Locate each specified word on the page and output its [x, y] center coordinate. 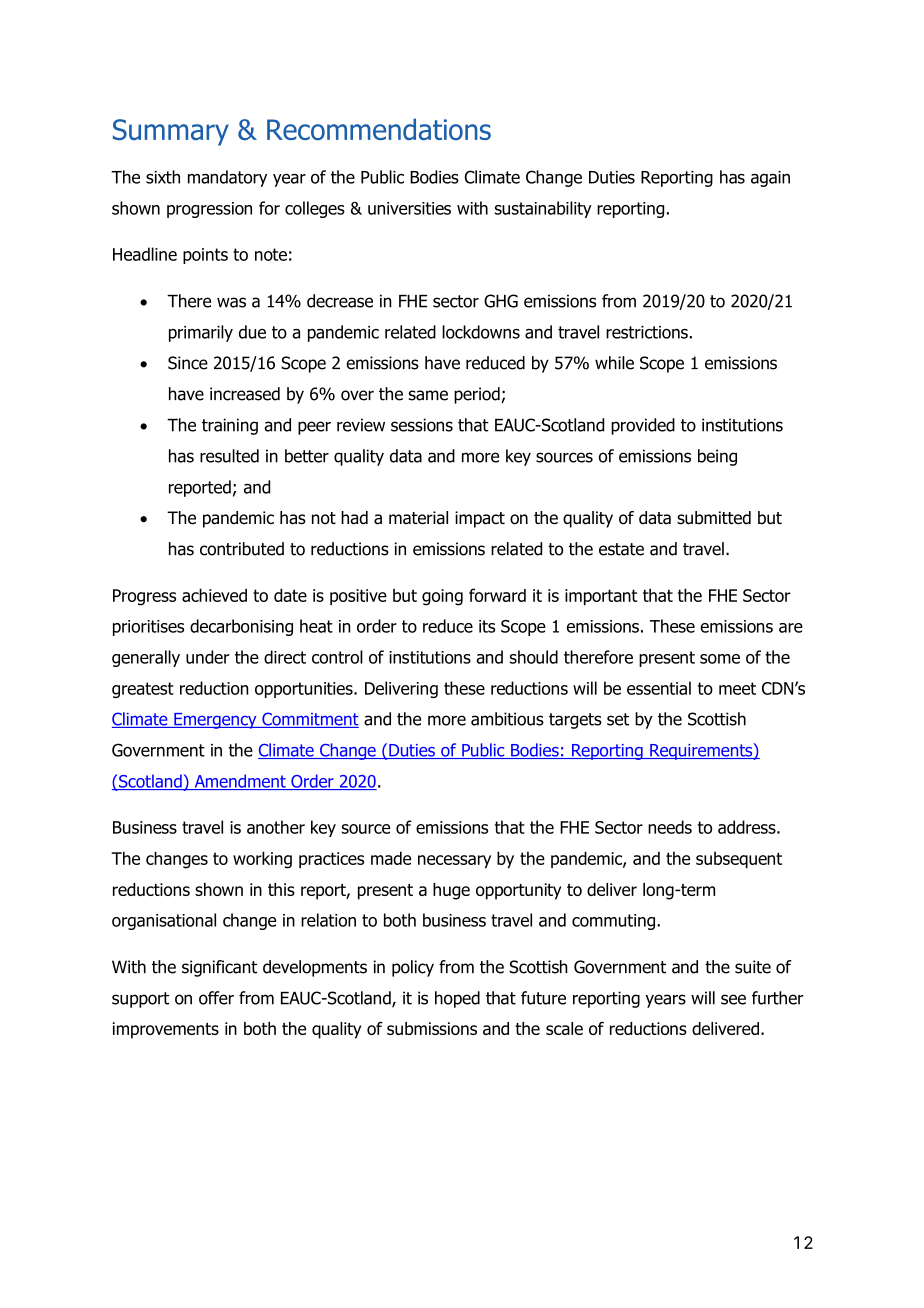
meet [737, 688]
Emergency [215, 721]
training [230, 426]
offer [216, 998]
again [770, 179]
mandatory [227, 178]
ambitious [507, 719]
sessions [422, 425]
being [717, 457]
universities [409, 208]
